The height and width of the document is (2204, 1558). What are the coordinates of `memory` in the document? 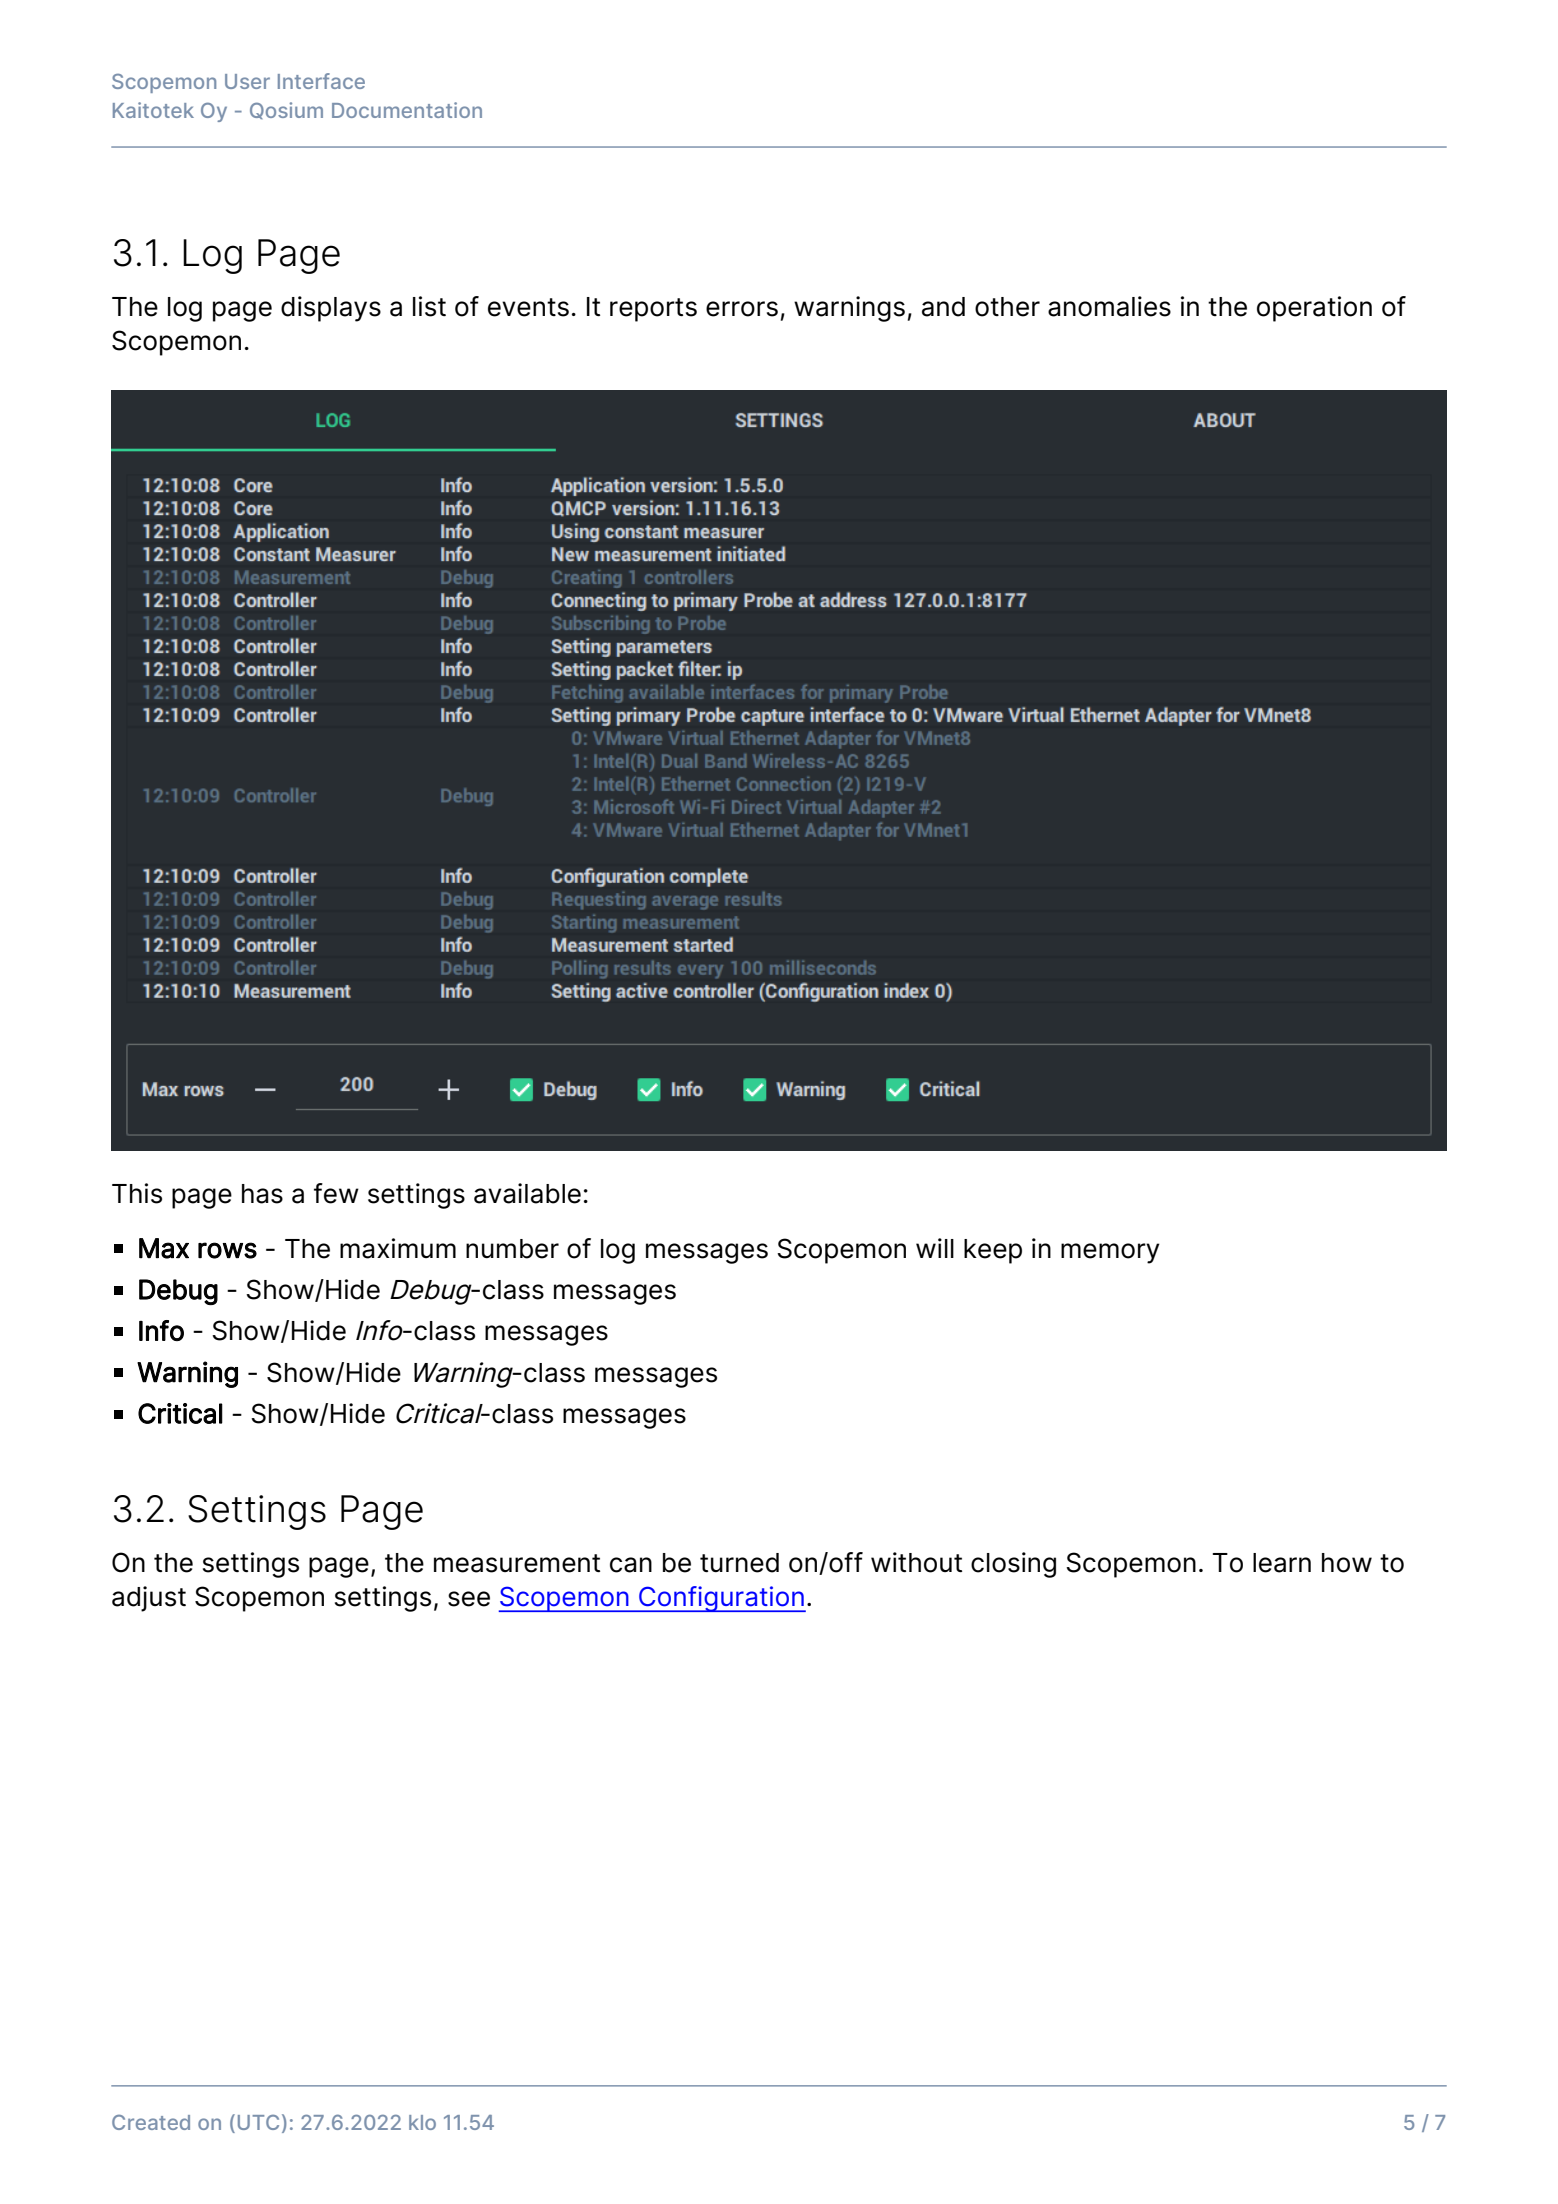 It's located at (1110, 1253).
